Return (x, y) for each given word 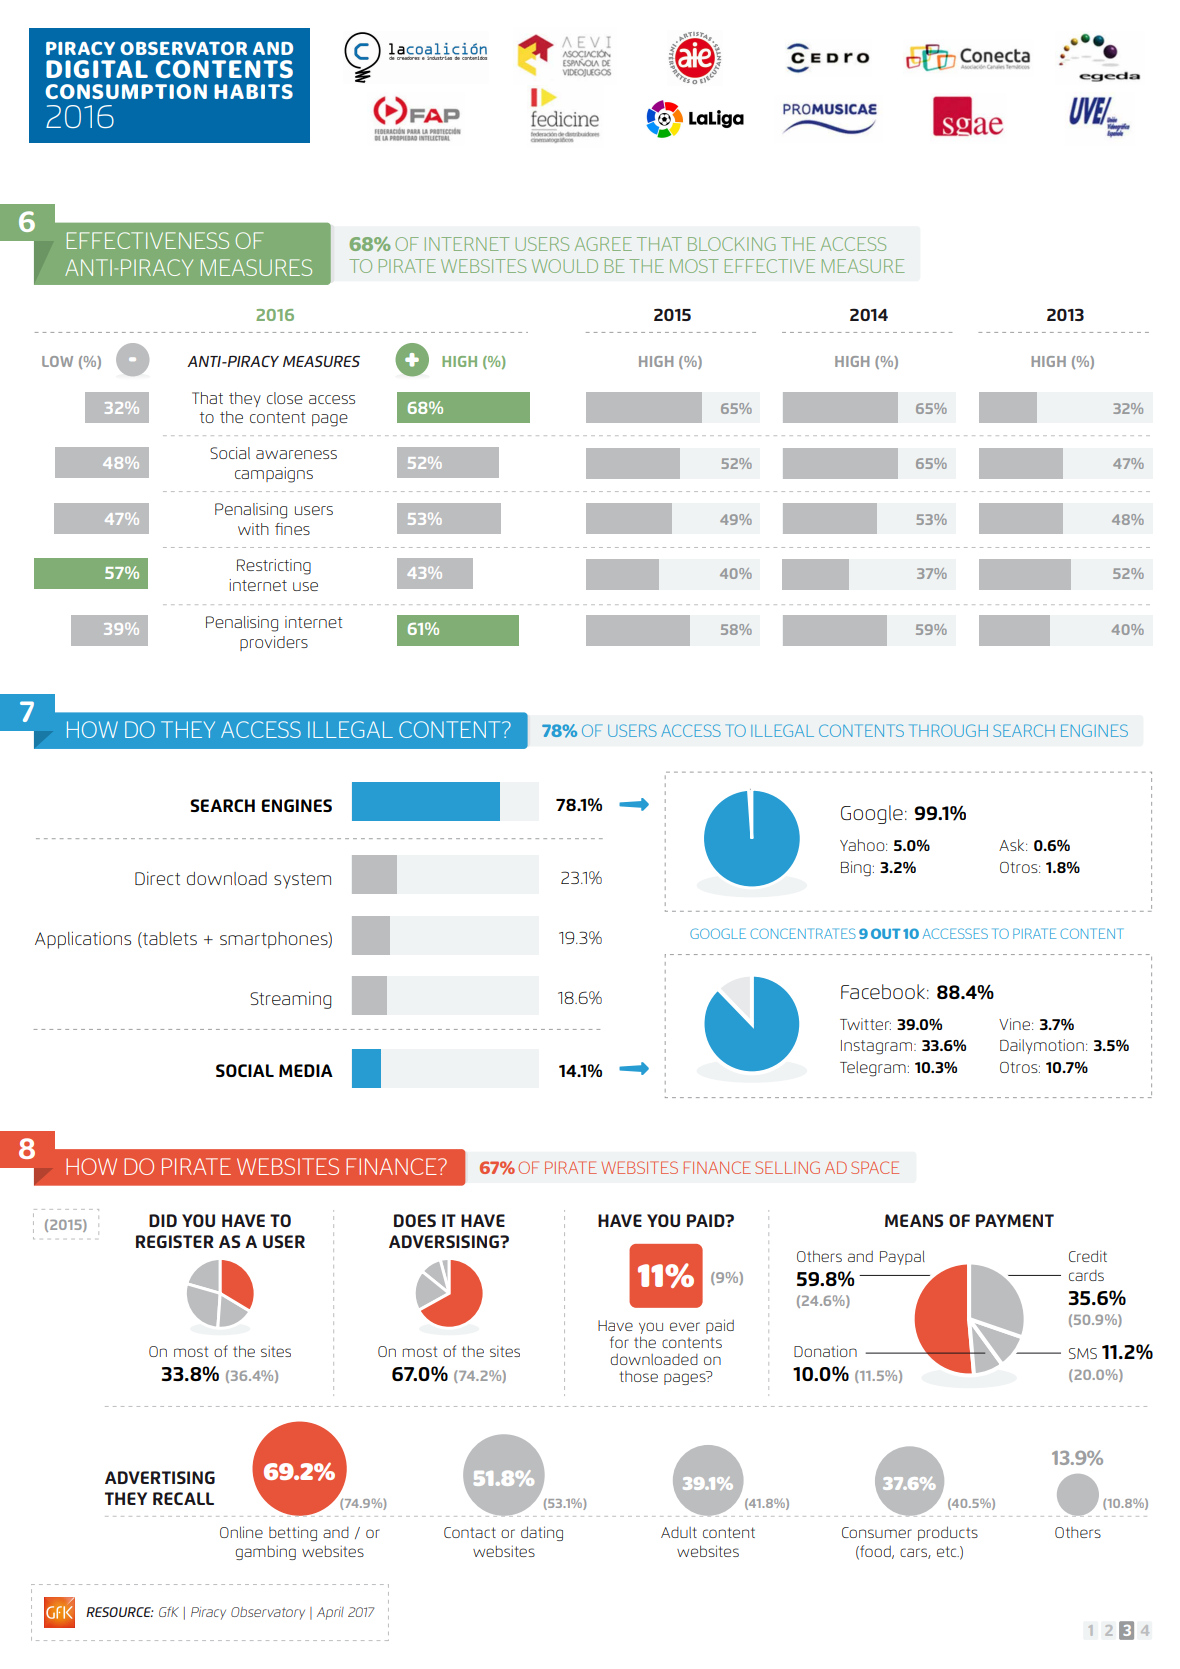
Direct (157, 878)
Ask (1013, 845)
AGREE (603, 244)
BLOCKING (731, 244)
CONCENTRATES (803, 933)
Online (241, 1532)
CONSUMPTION (126, 91)
